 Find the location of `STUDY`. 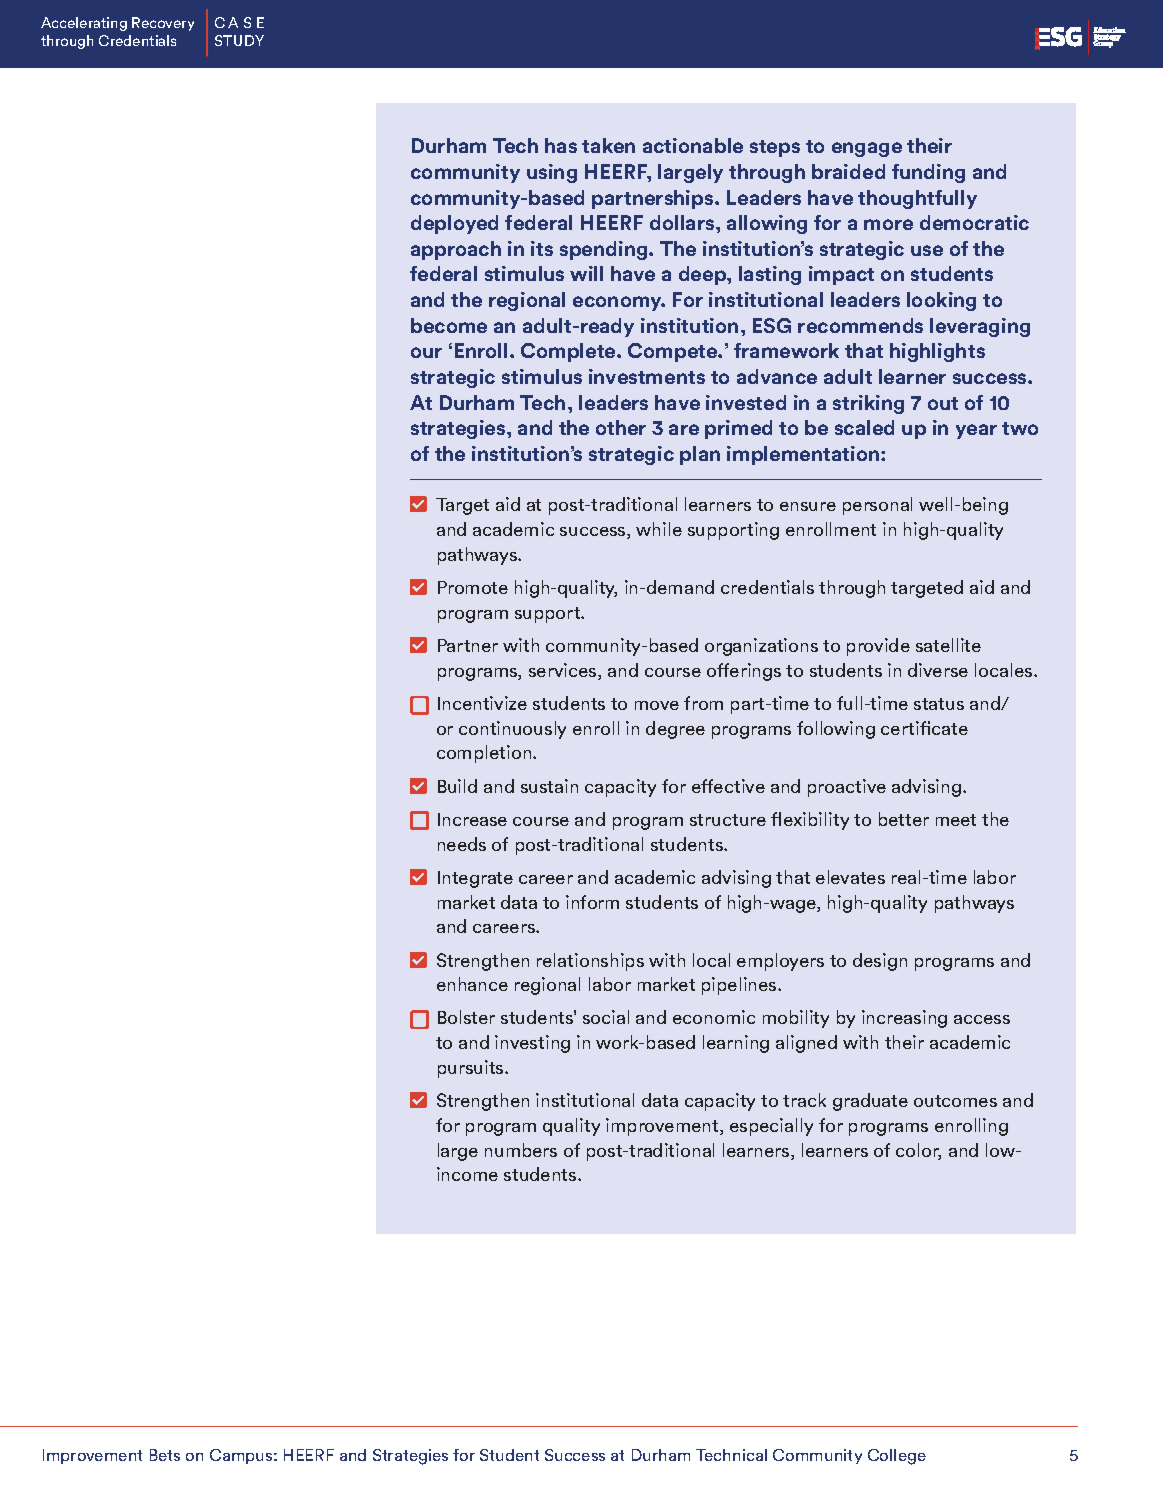

STUDY is located at coordinates (239, 40).
